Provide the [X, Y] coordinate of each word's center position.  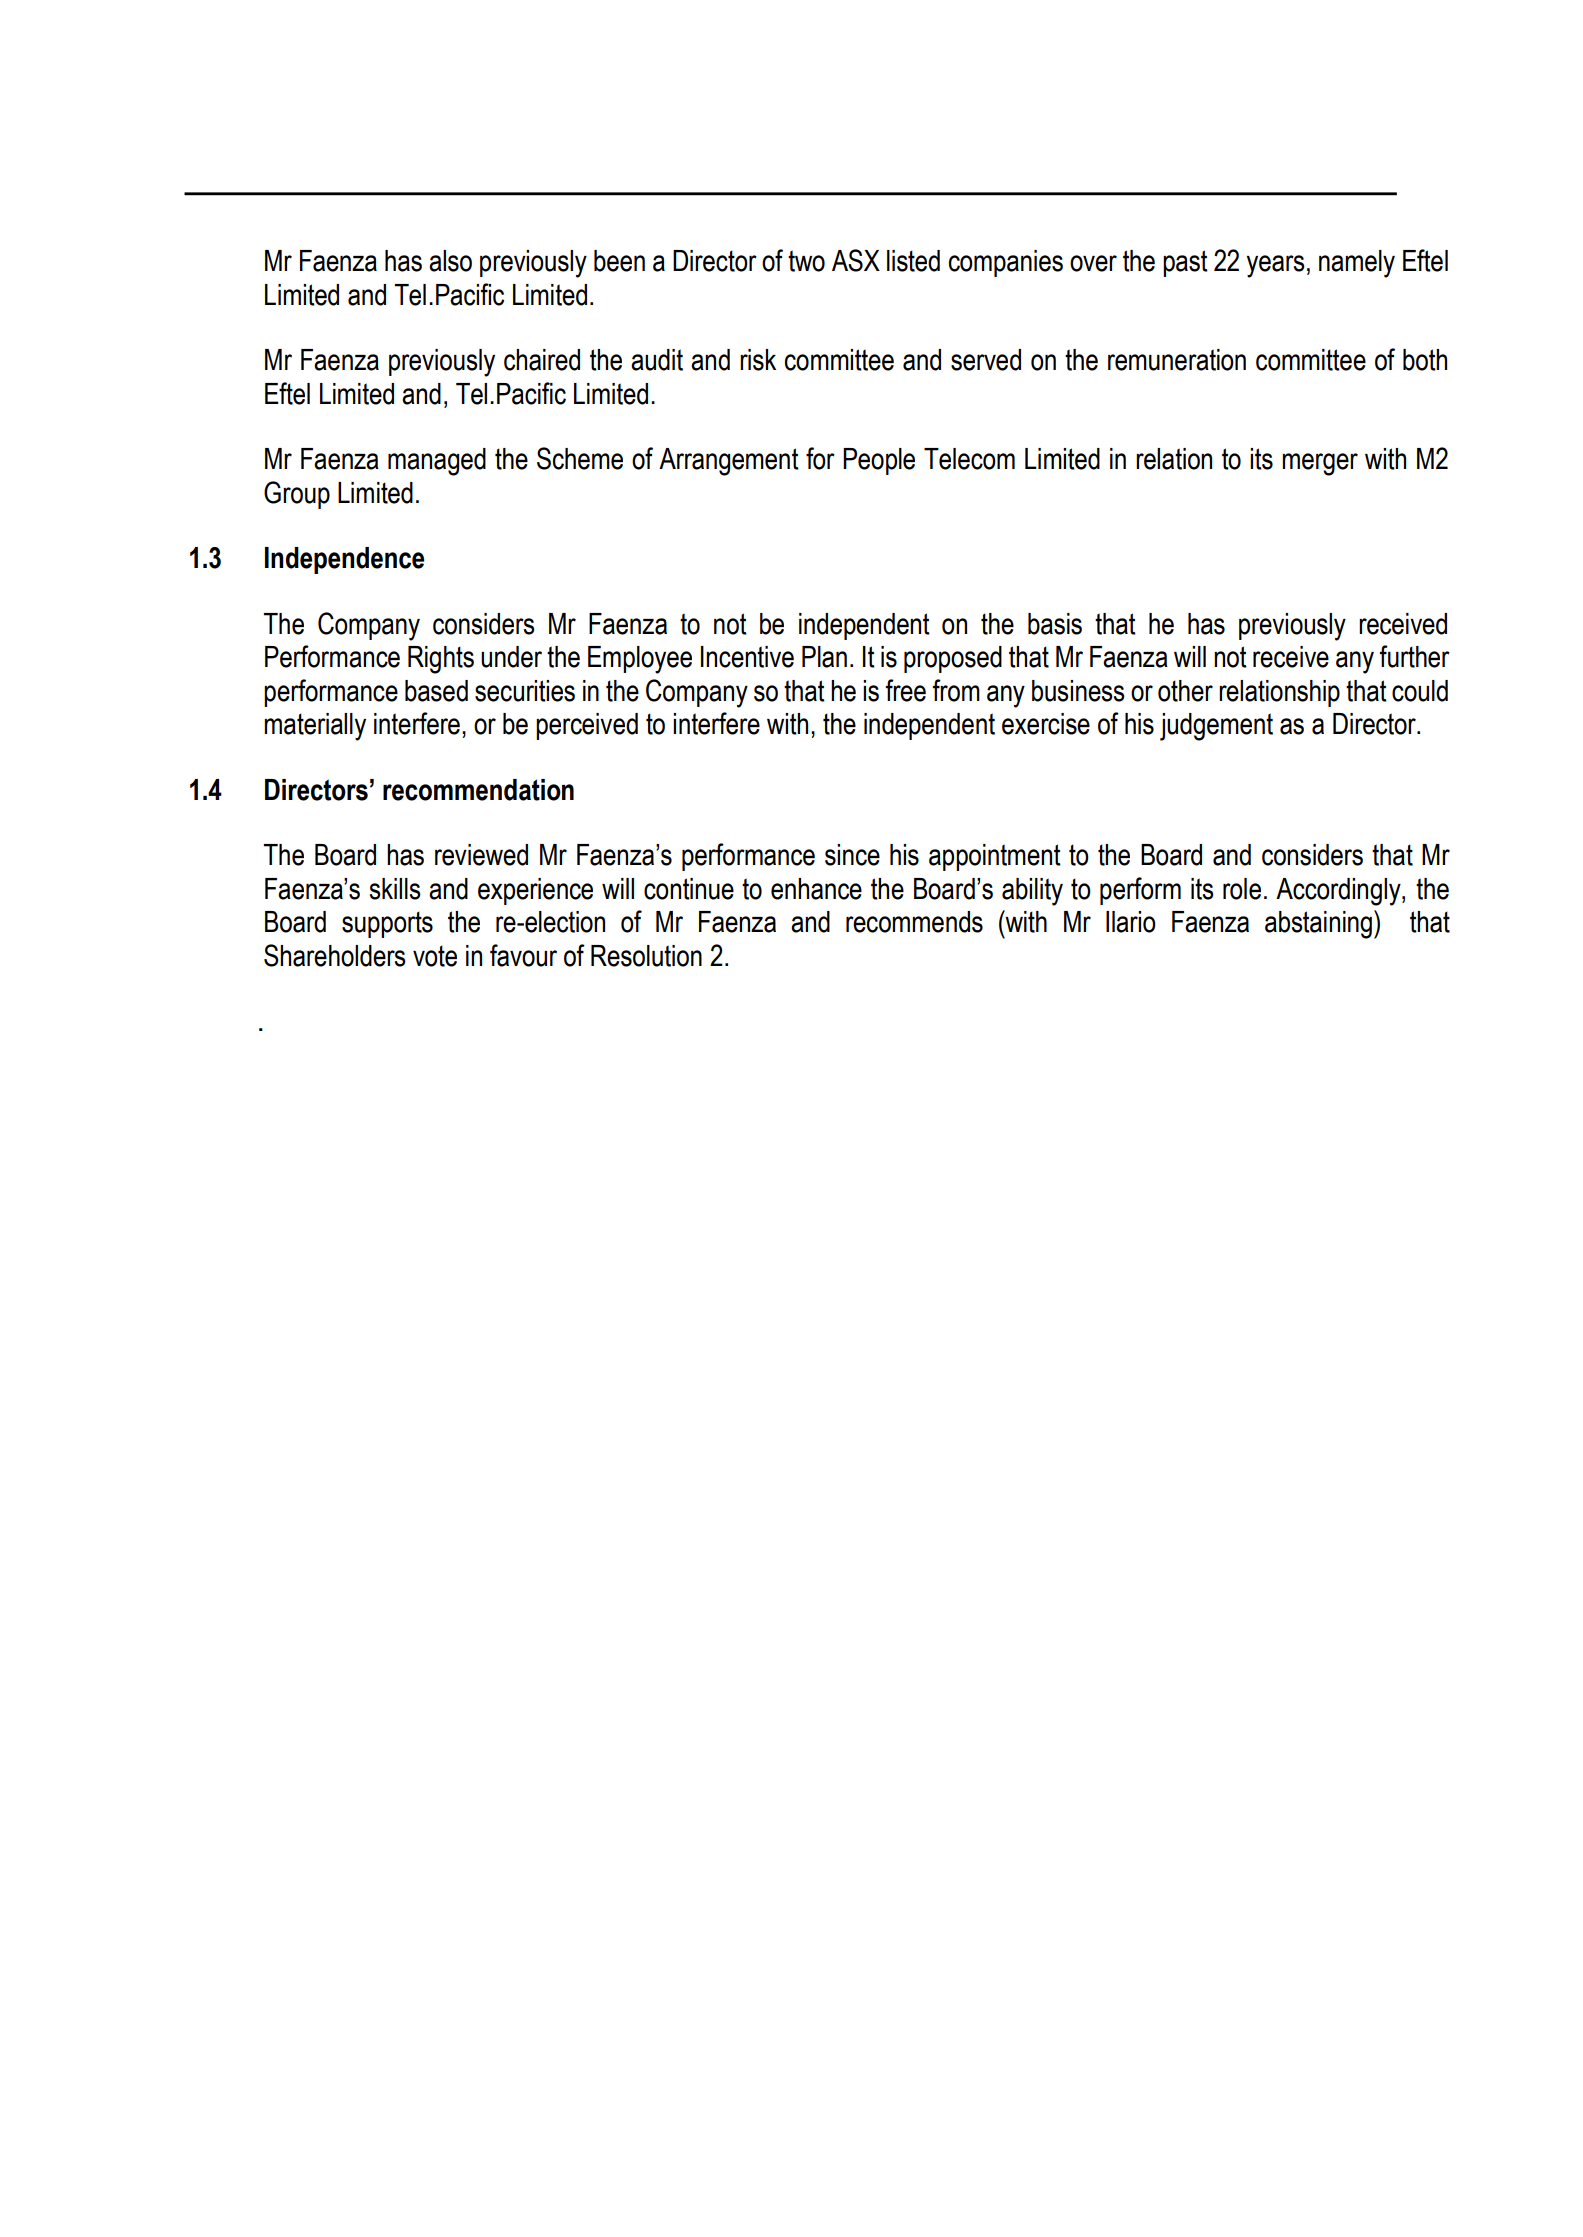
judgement [1216, 727]
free [906, 690]
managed [437, 462]
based [436, 691]
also [450, 261]
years [1275, 266]
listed [913, 261]
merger [1320, 464]
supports [387, 924]
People [879, 461]
